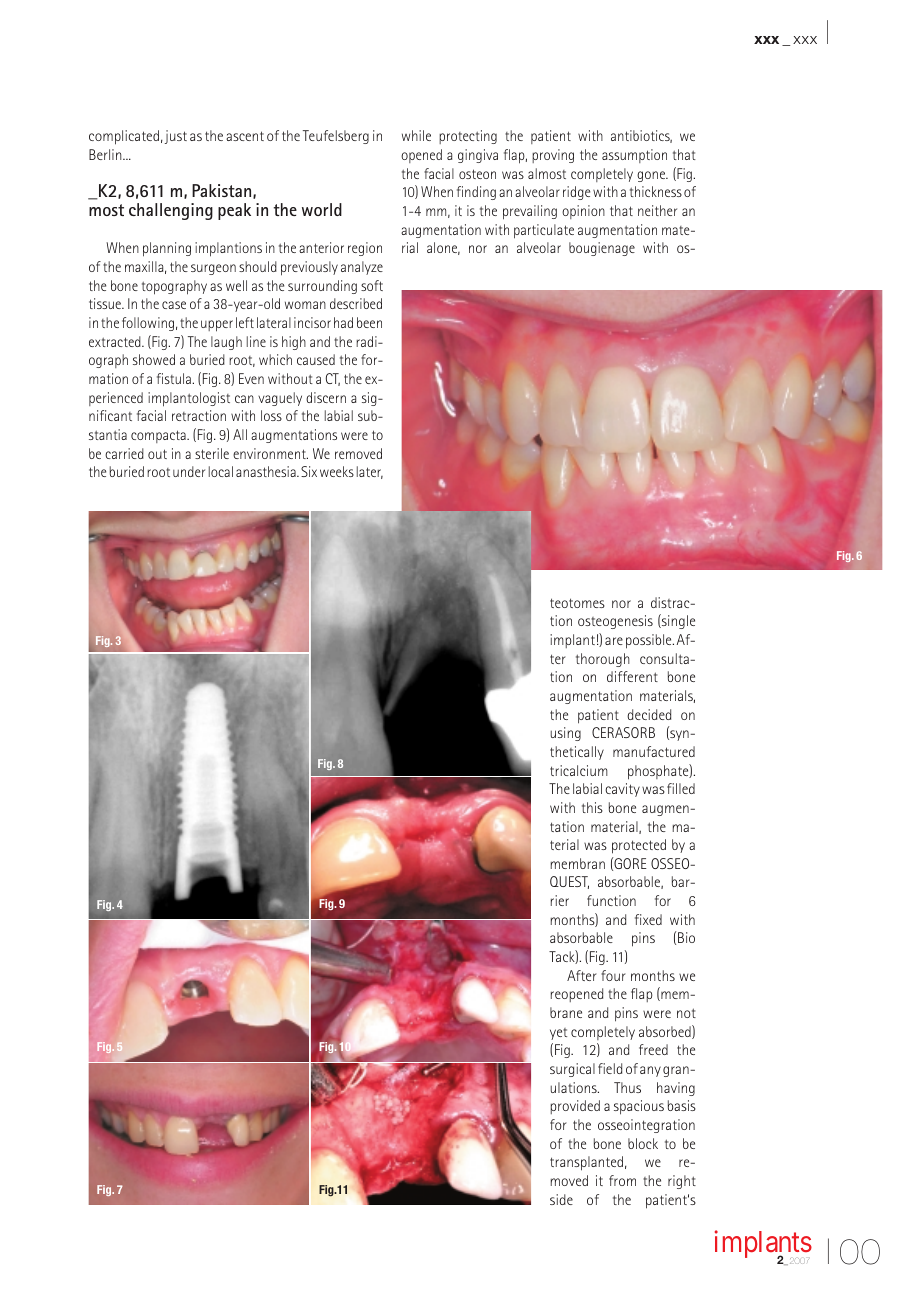 The height and width of the page is (1307, 924). I want to click on under, so click(189, 471).
